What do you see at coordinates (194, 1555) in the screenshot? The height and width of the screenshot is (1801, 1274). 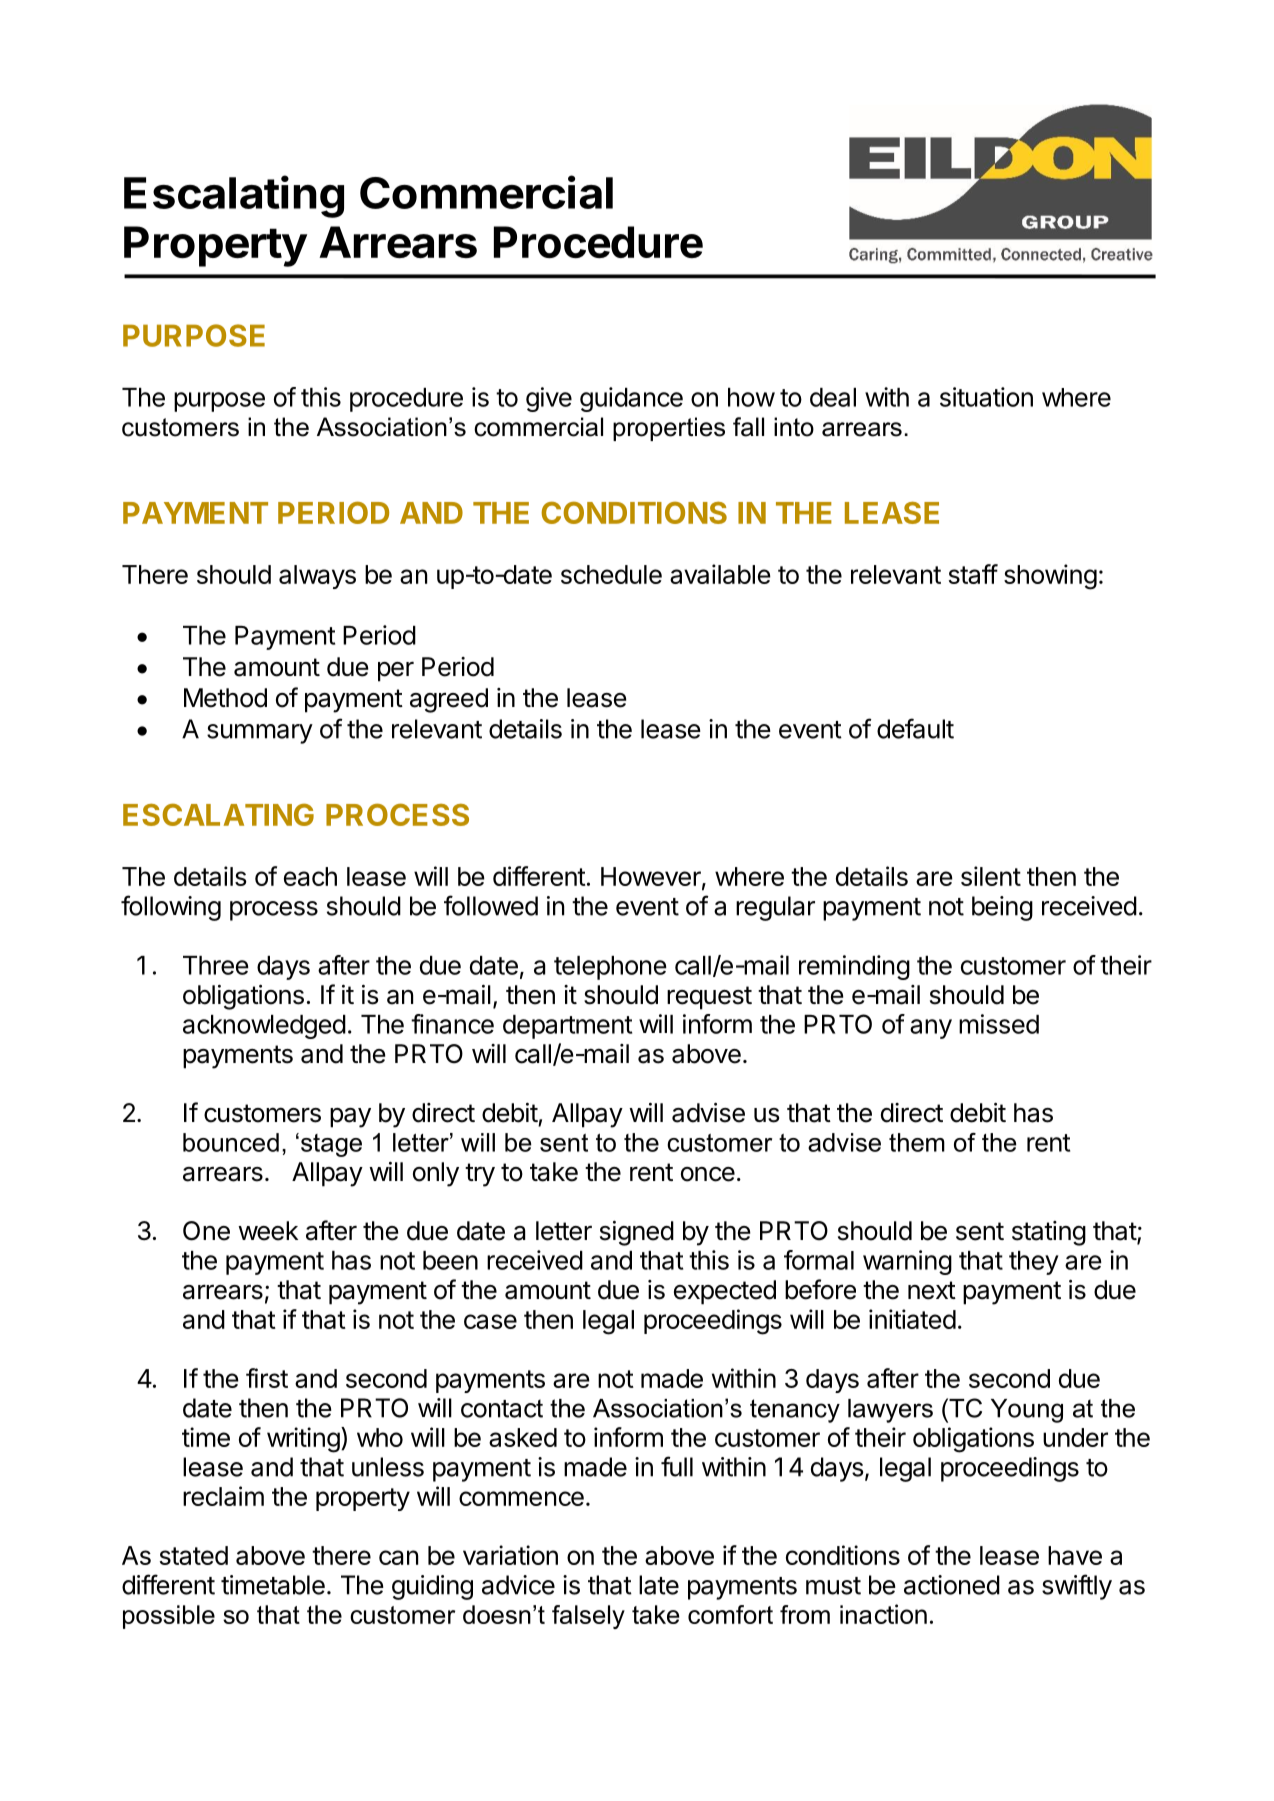 I see `stated` at bounding box center [194, 1555].
